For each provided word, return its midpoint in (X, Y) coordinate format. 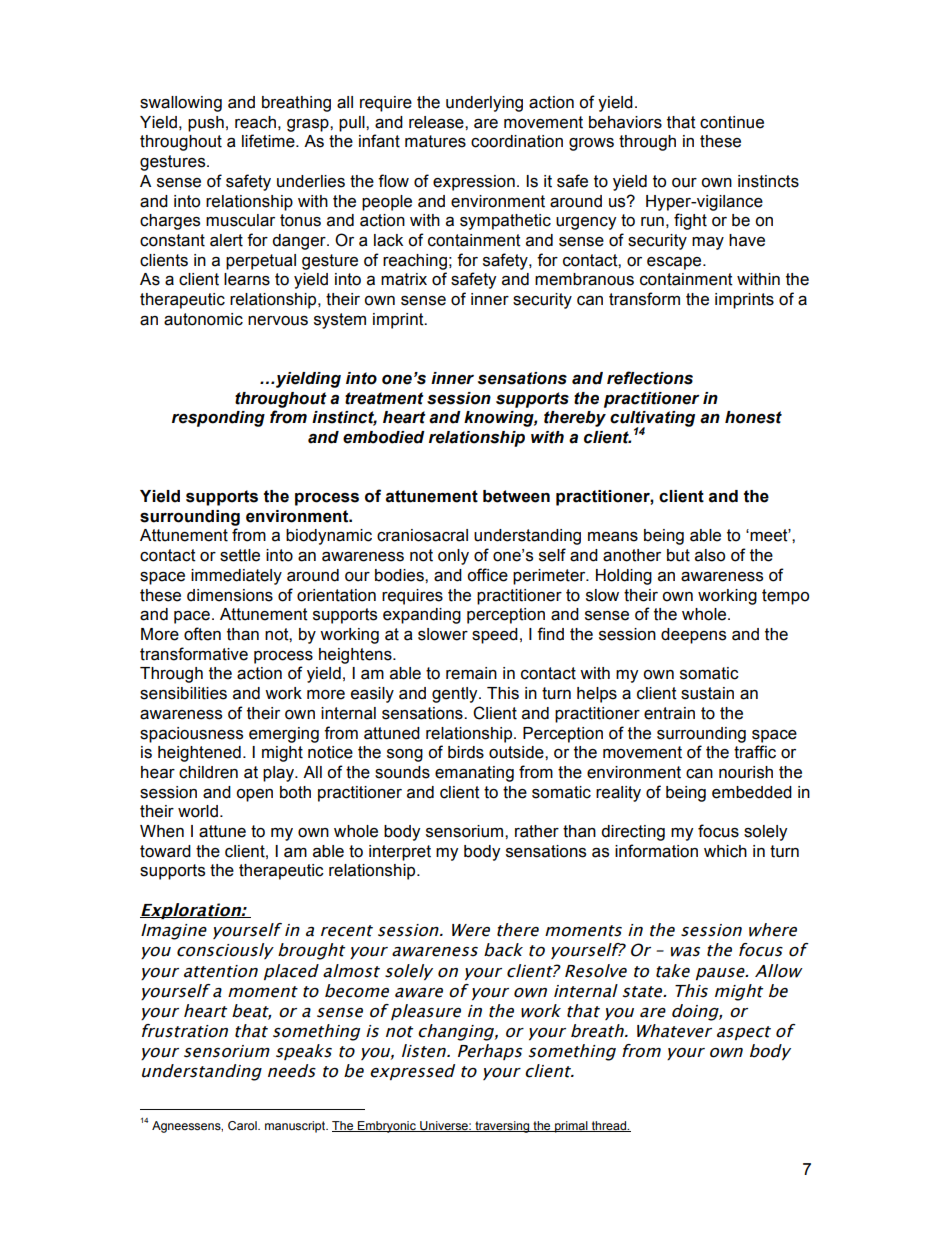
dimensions (230, 595)
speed (495, 636)
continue (732, 122)
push (206, 124)
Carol (243, 1126)
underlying (484, 104)
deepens (693, 636)
